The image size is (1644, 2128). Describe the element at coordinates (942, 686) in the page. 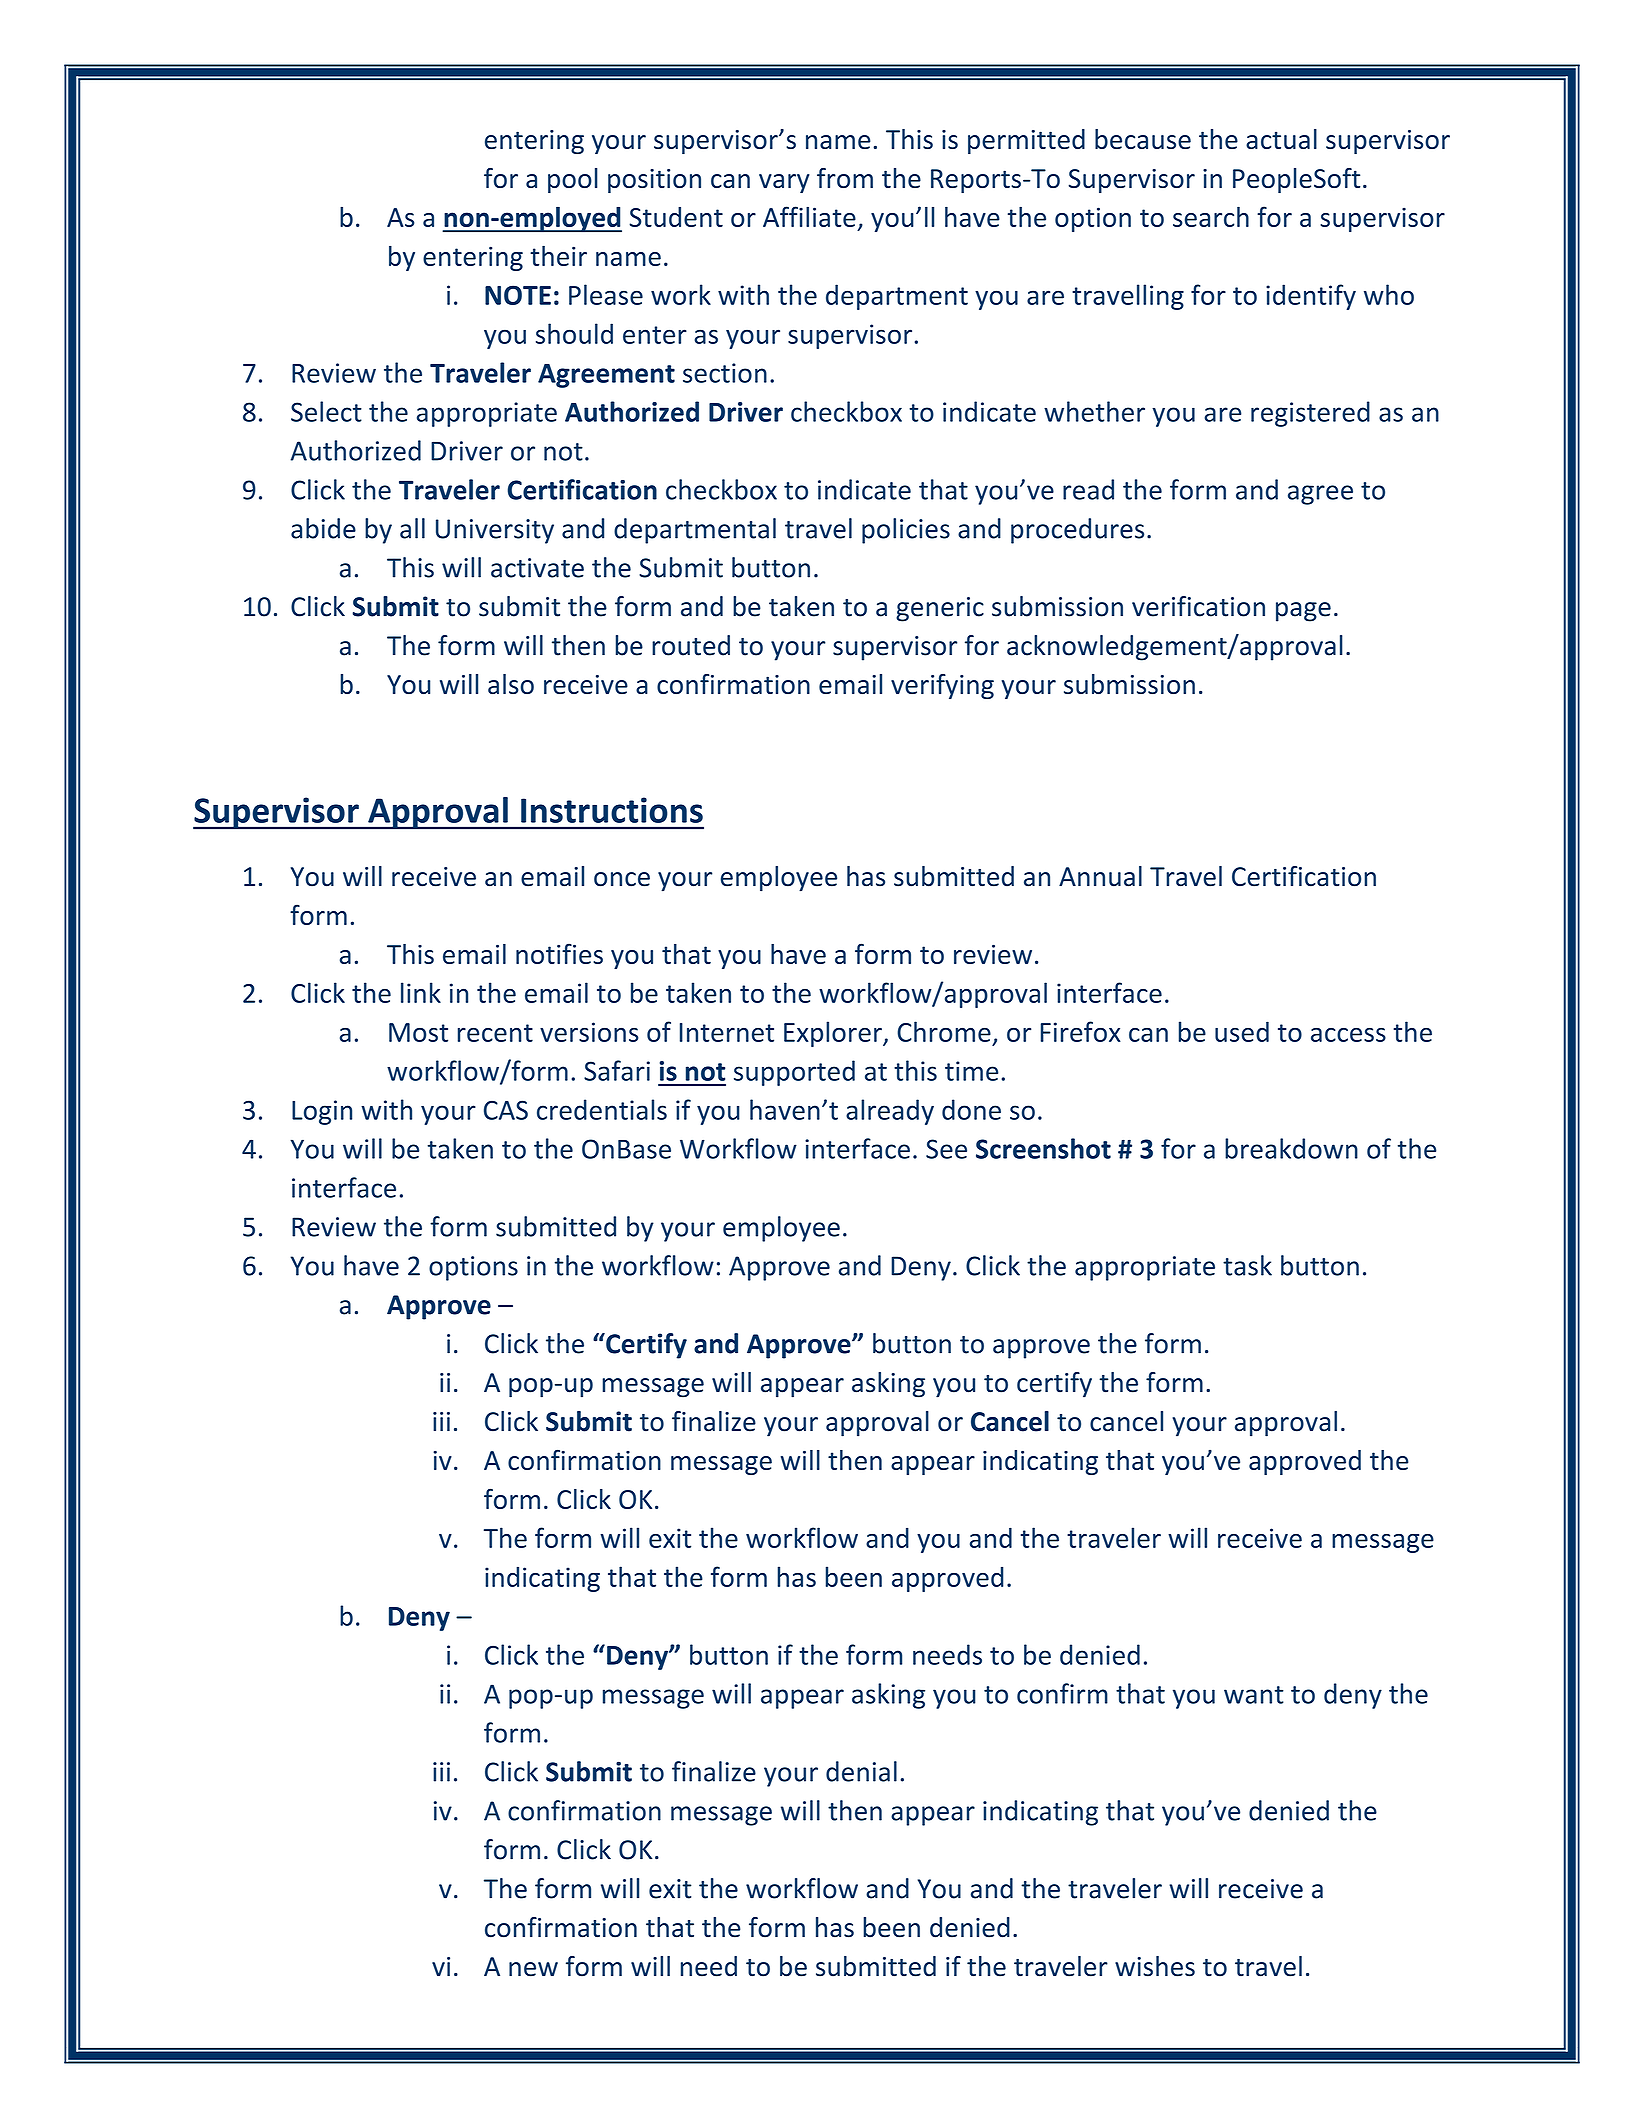

I see `verifying` at that location.
